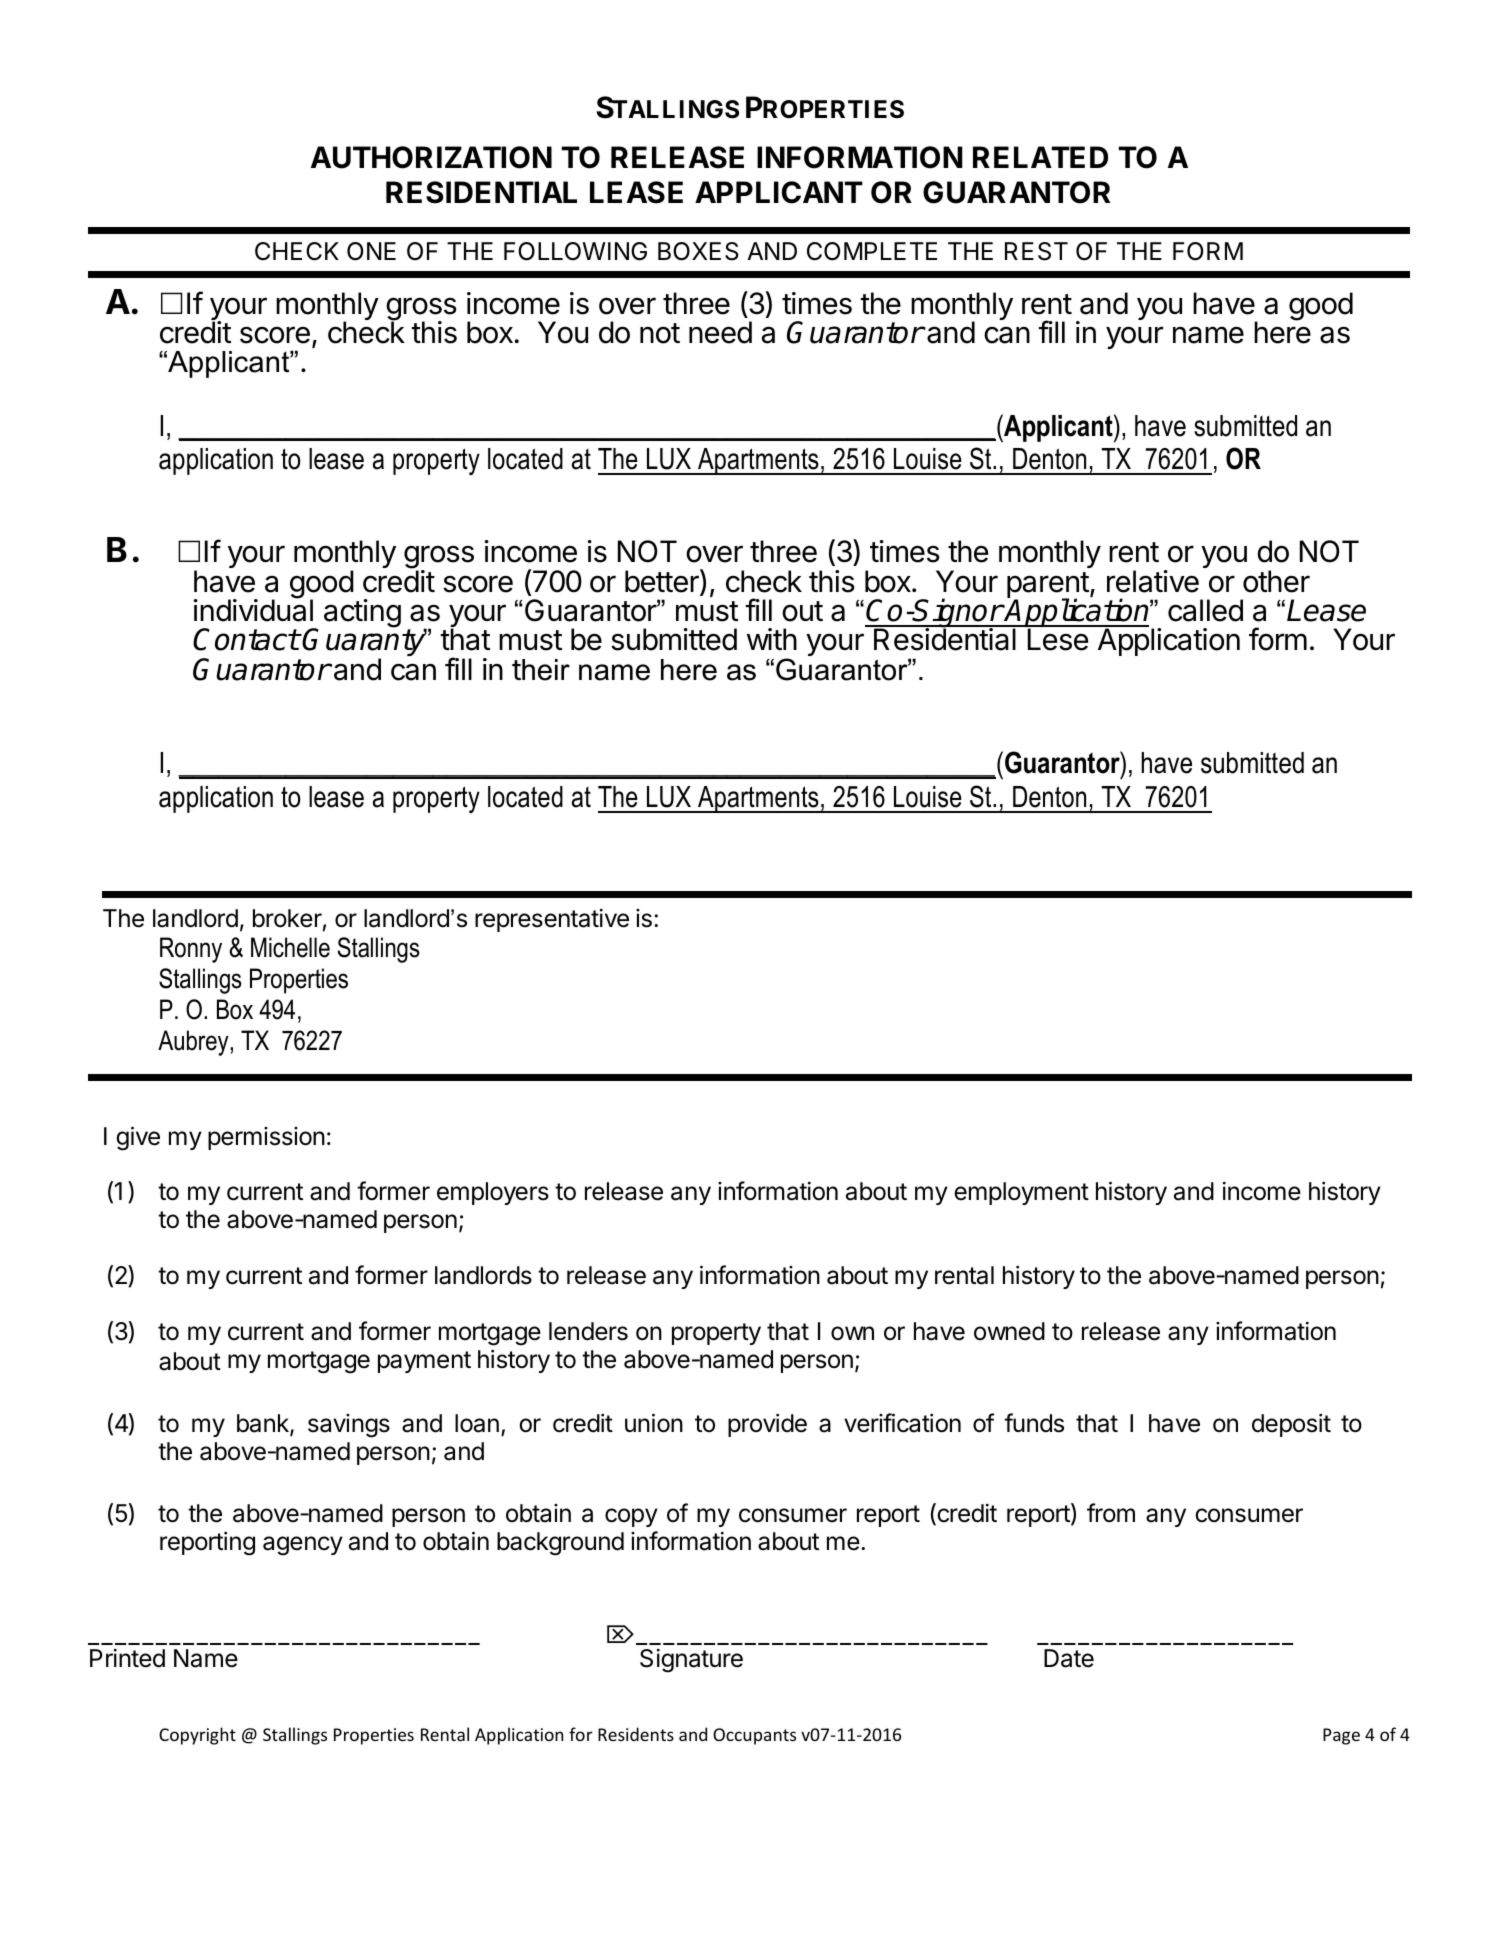  I want to click on representative, so click(552, 920).
